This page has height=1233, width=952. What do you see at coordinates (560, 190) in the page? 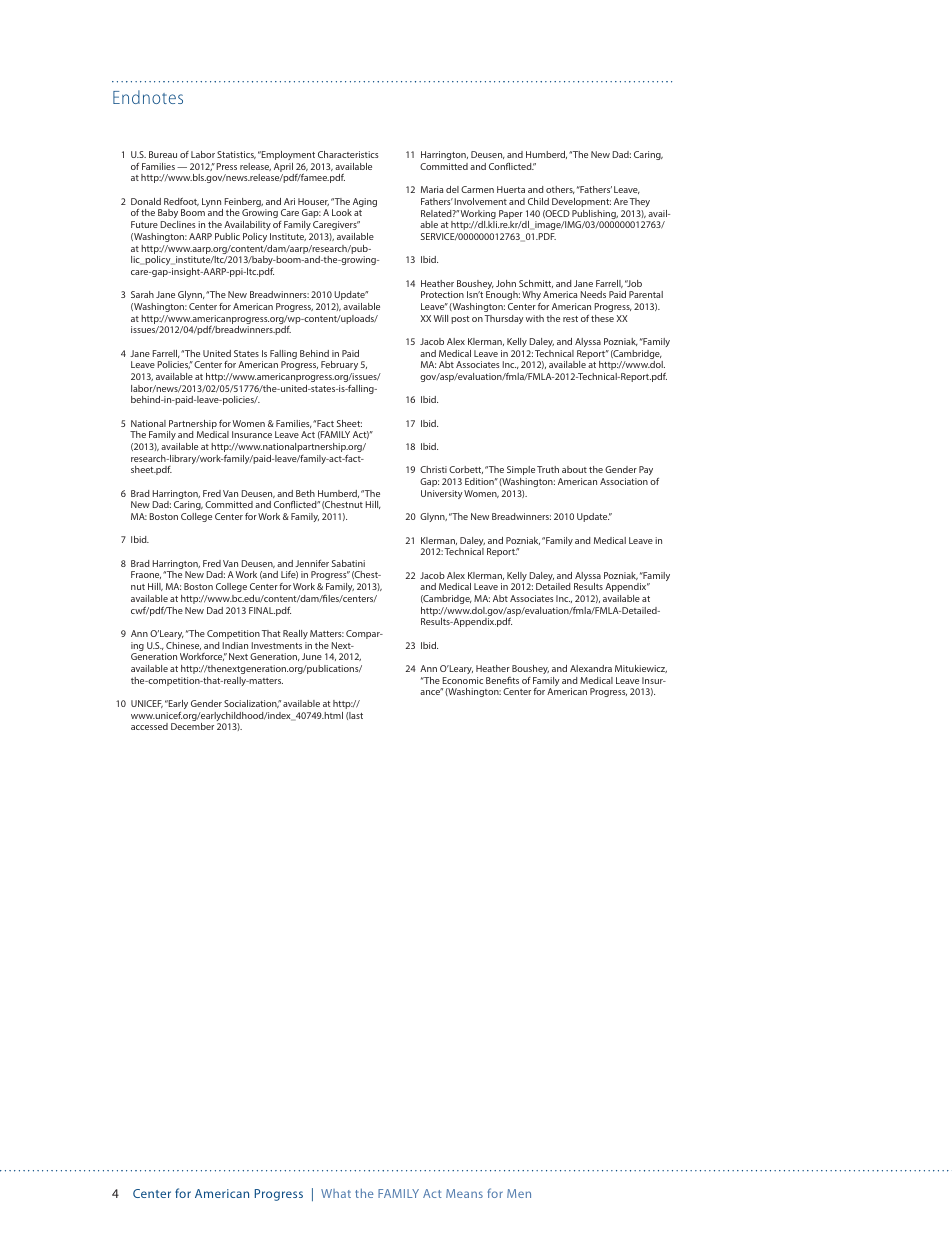
I see `others` at bounding box center [560, 190].
